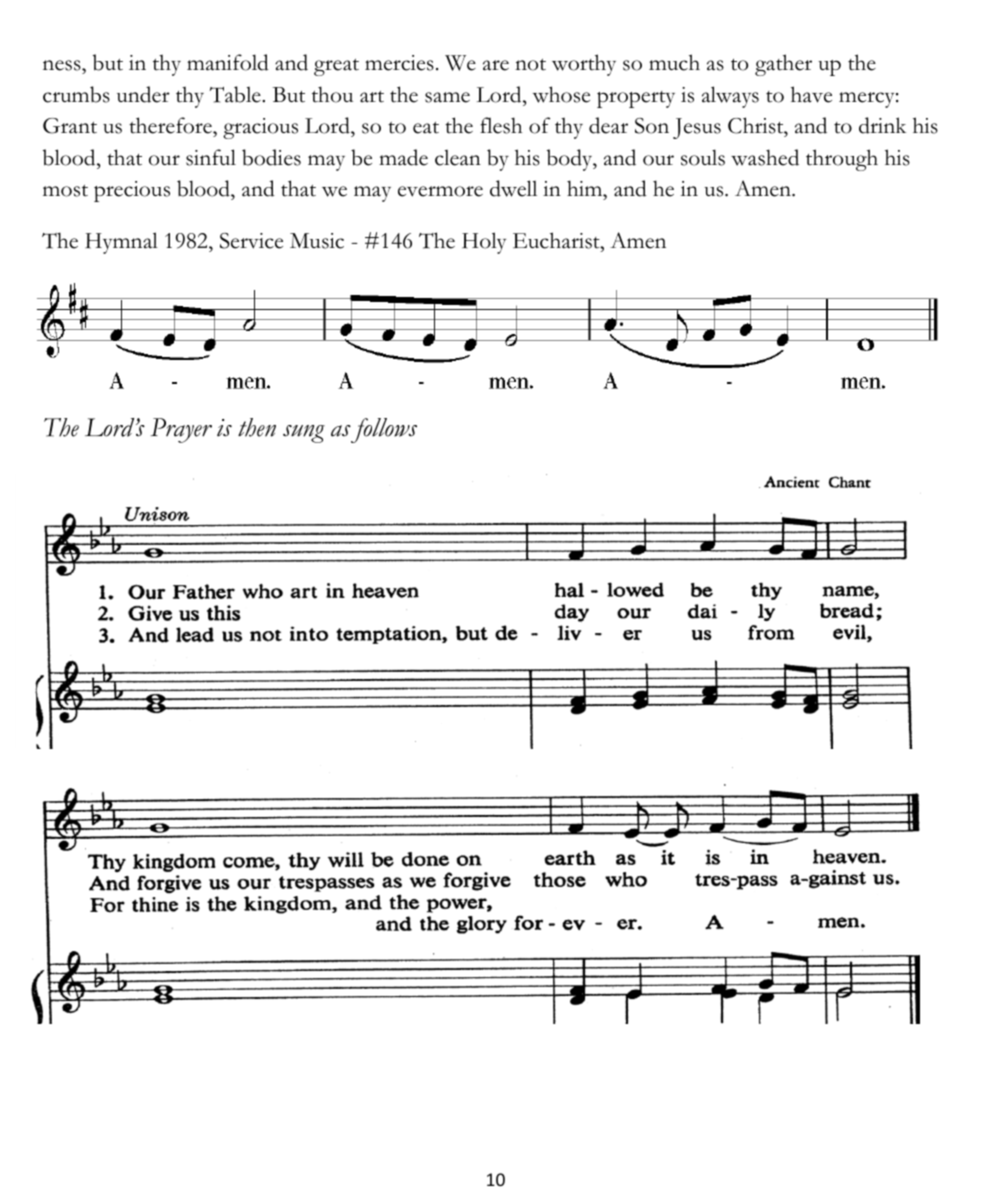 The height and width of the screenshot is (1204, 991). What do you see at coordinates (440, 191) in the screenshot?
I see `evermore` at bounding box center [440, 191].
